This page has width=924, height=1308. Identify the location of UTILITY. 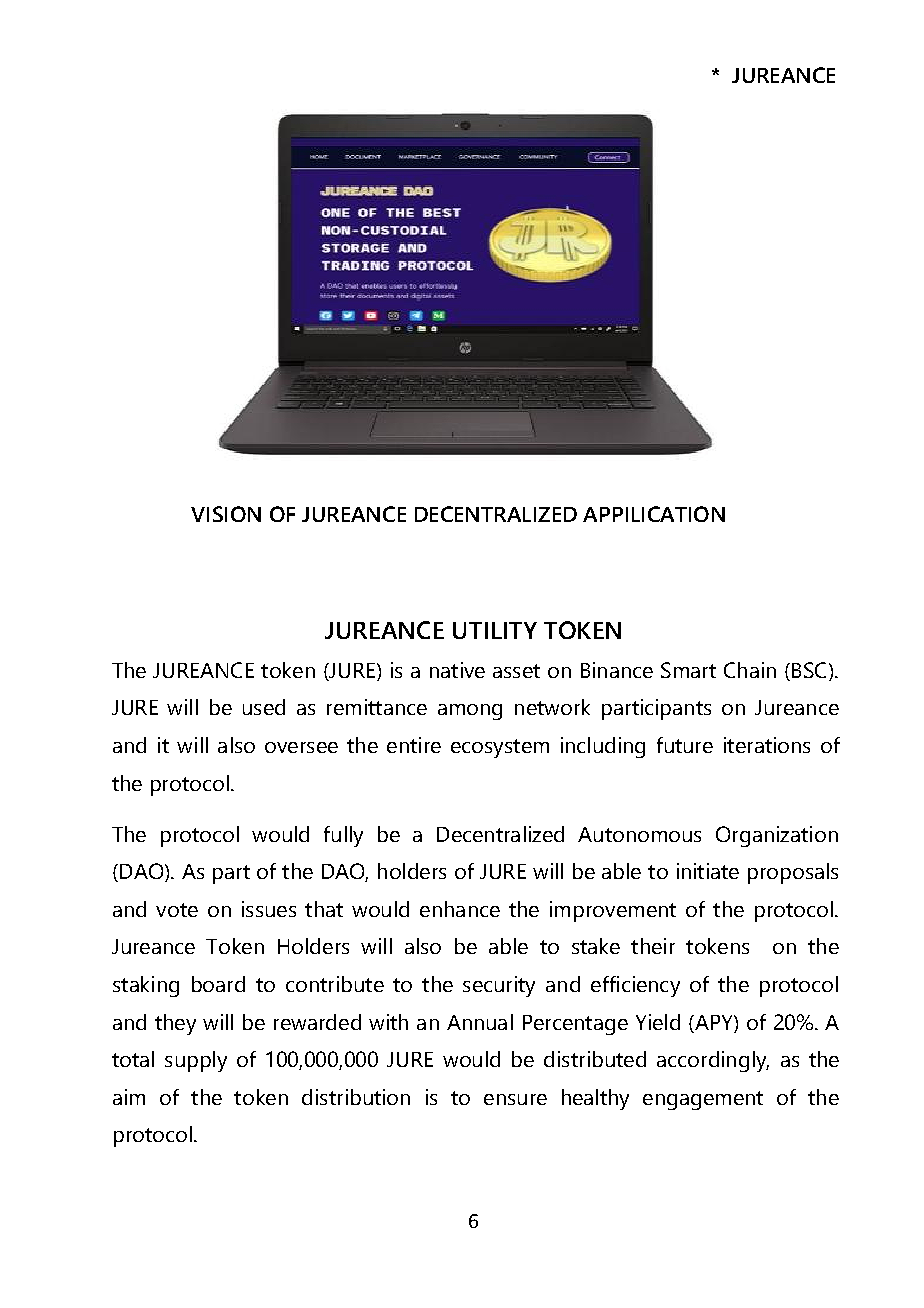
(495, 630).
